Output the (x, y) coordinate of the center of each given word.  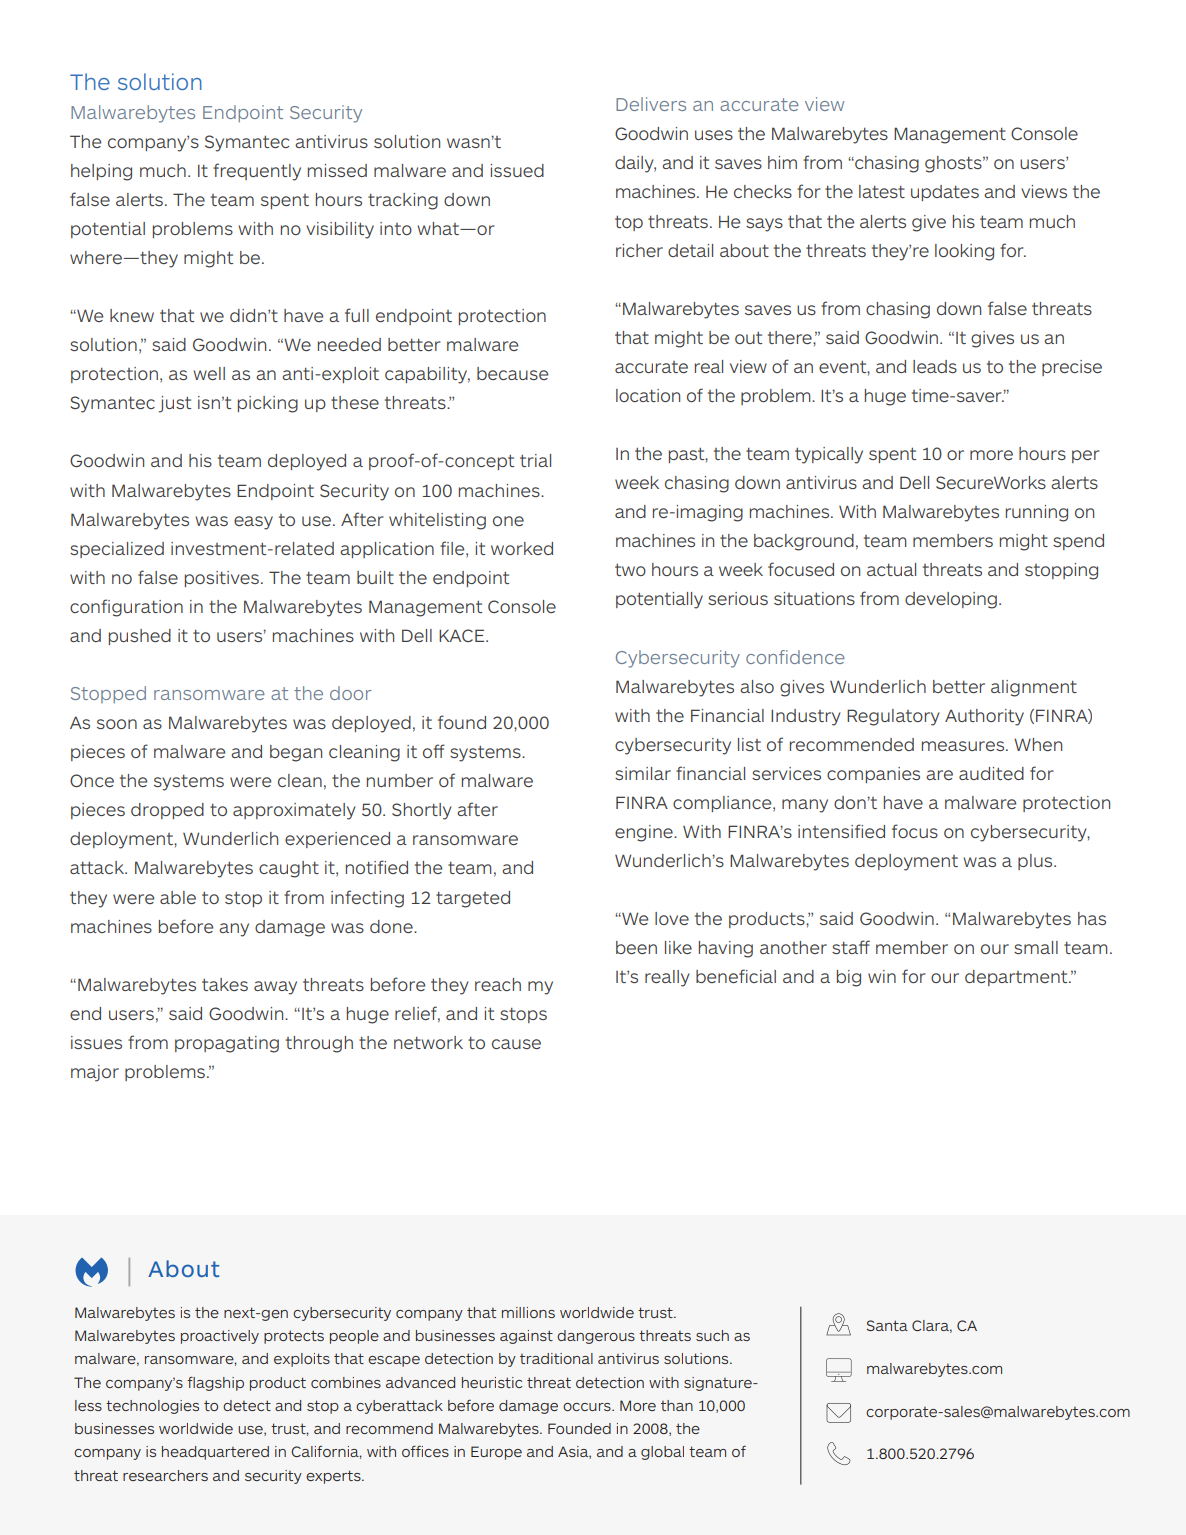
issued (517, 170)
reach (498, 984)
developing (951, 600)
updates (945, 193)
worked (522, 548)
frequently (257, 172)
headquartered (215, 1453)
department (1017, 978)
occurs (588, 1407)
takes (225, 984)
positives (222, 579)
